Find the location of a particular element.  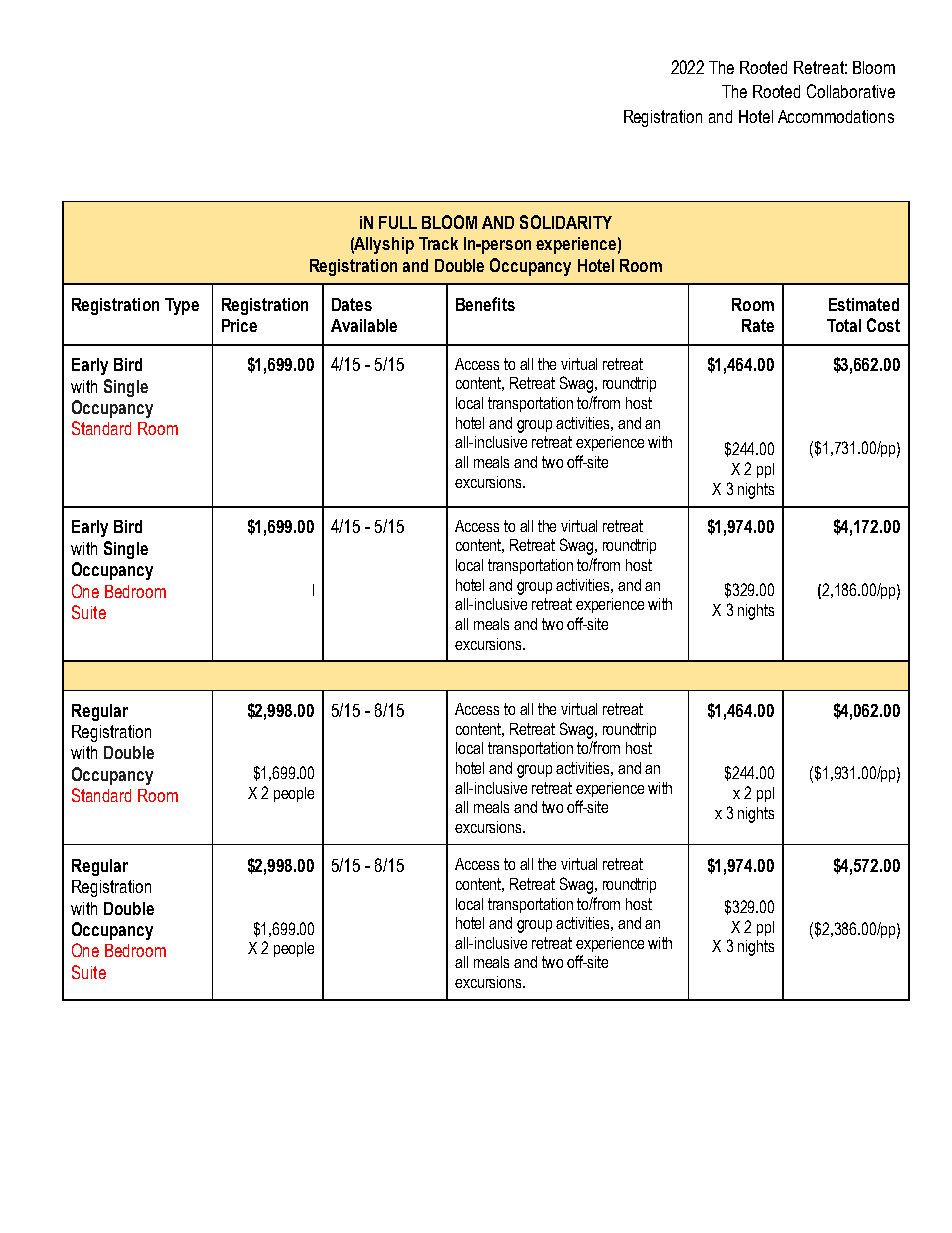

Rate is located at coordinates (758, 325).
